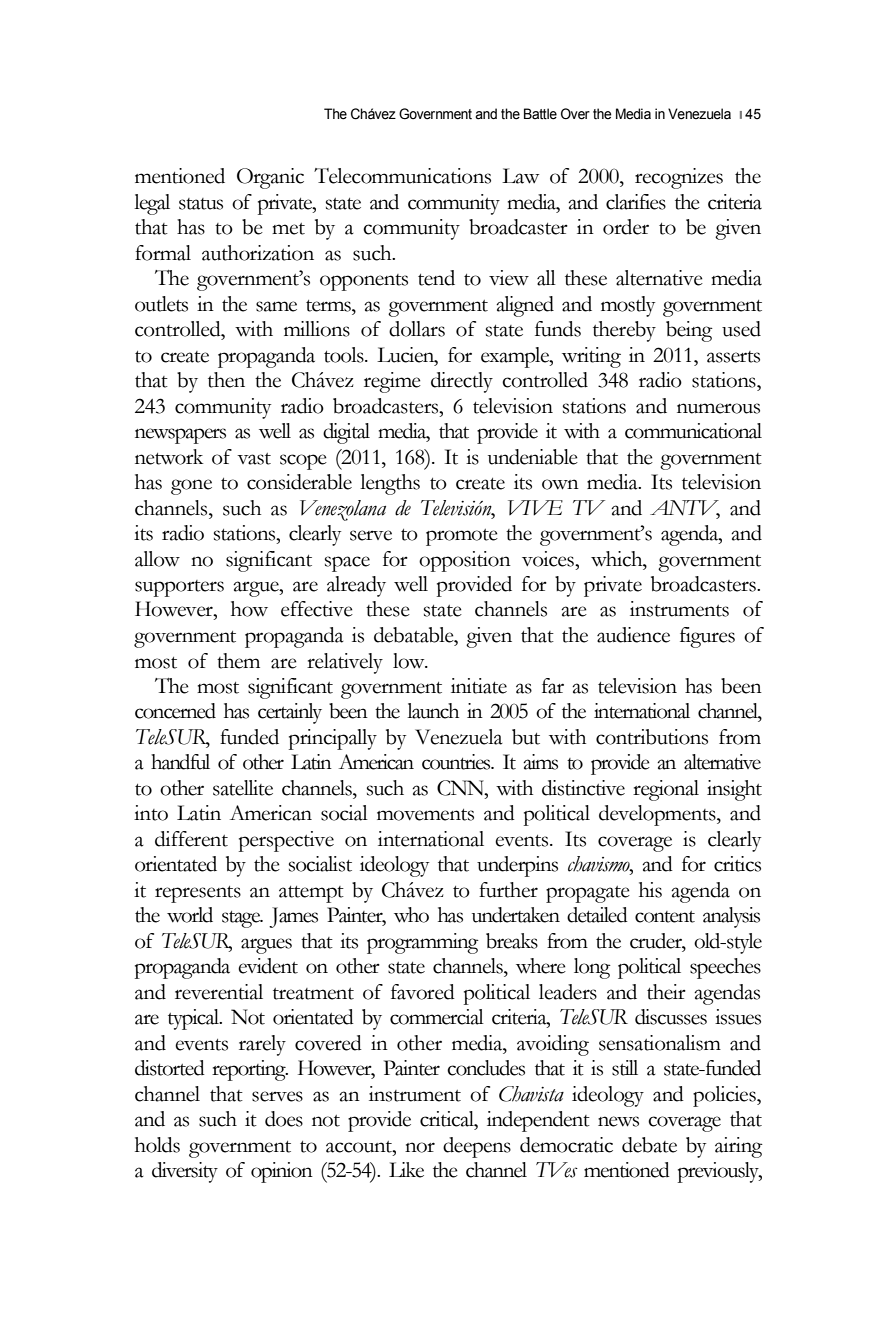 This screenshot has width=896, height=1319. I want to click on nor, so click(420, 1147).
